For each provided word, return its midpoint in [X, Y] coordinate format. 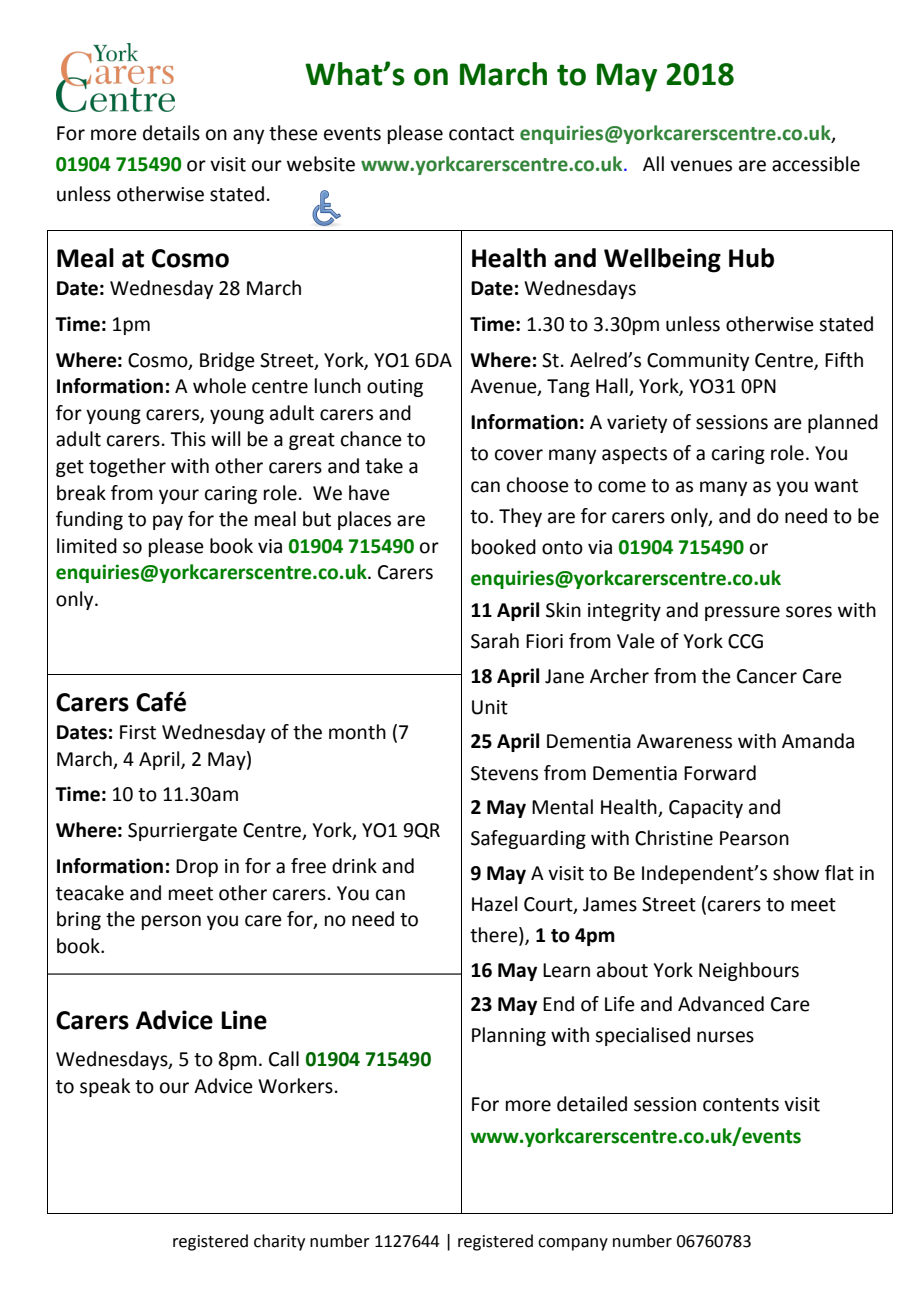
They [520, 517]
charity [279, 1242]
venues [701, 166]
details [171, 133]
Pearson [754, 838]
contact [481, 134]
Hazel [494, 904]
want [836, 486]
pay [168, 522]
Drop [197, 868]
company [573, 1244]
